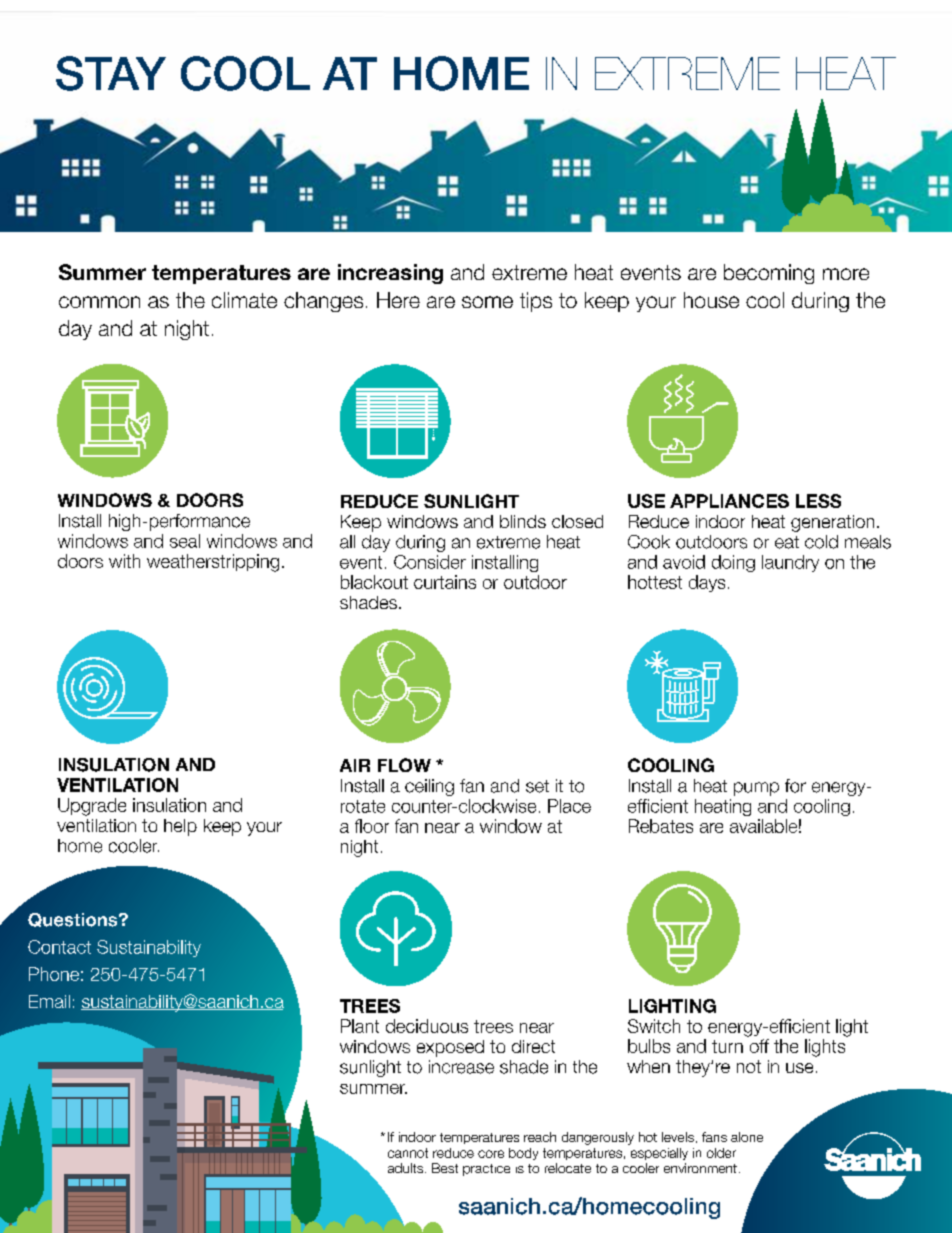  What do you see at coordinates (487, 302) in the image?
I see `some` at bounding box center [487, 302].
